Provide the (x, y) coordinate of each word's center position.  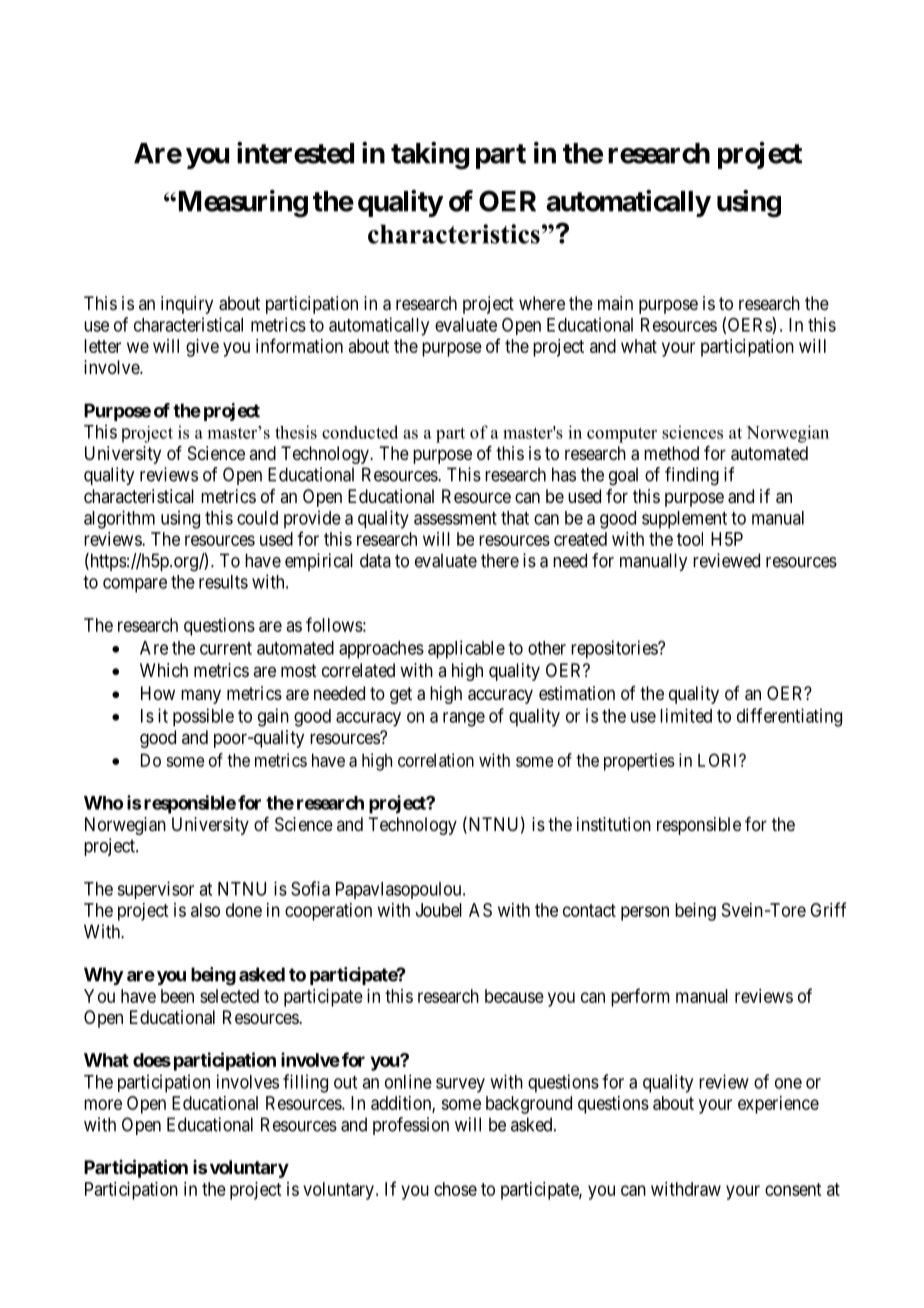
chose (455, 1189)
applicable (466, 649)
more (103, 1104)
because (514, 996)
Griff (828, 909)
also (205, 910)
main (615, 303)
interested (295, 153)
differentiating (789, 717)
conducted (360, 432)
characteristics (454, 234)
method (671, 453)
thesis (296, 432)
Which (164, 670)
